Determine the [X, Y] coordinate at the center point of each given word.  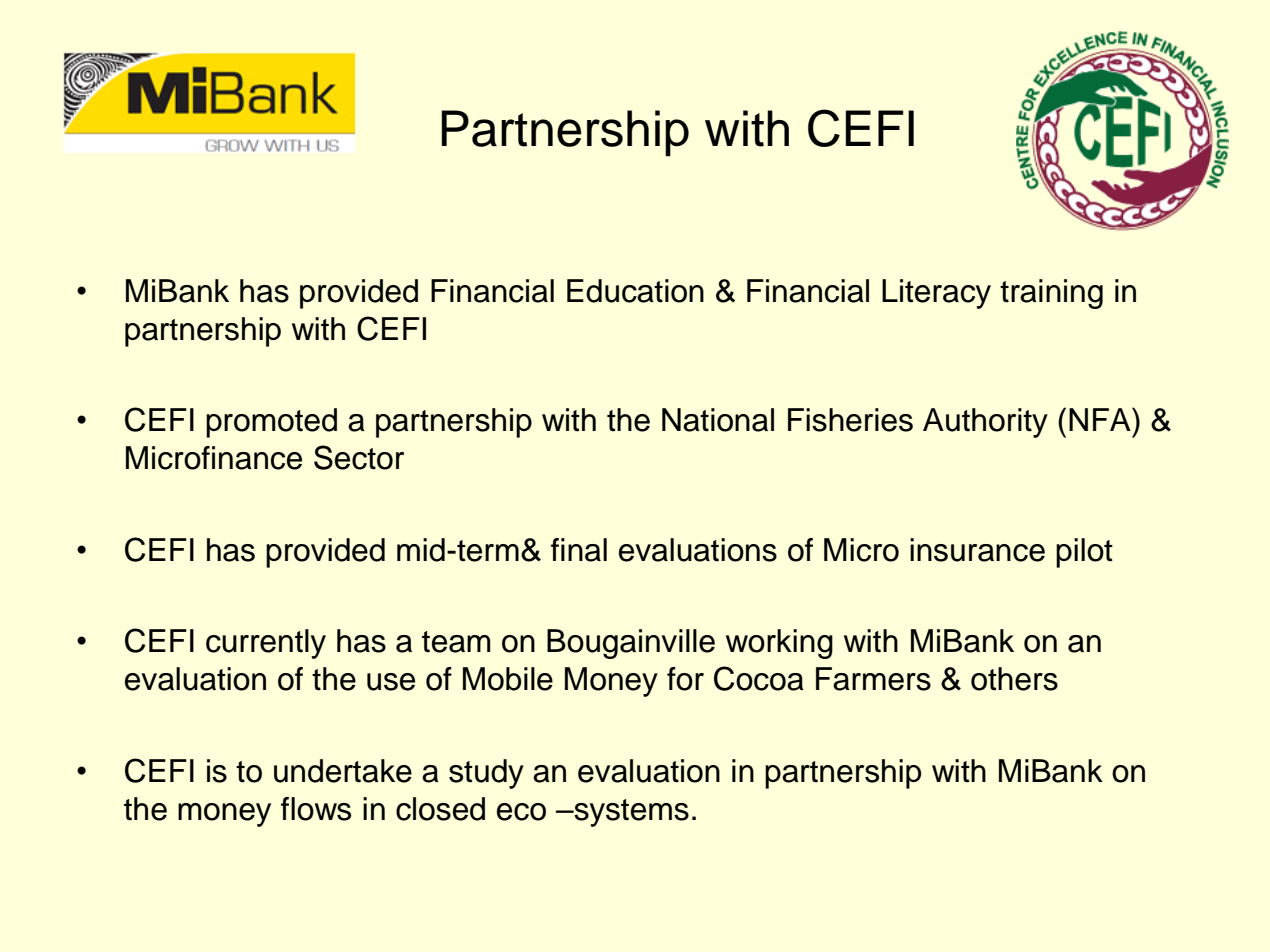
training [1051, 294]
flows [316, 809]
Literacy [936, 294]
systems [630, 813]
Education [635, 291]
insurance [977, 550]
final [579, 550]
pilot [1084, 553]
